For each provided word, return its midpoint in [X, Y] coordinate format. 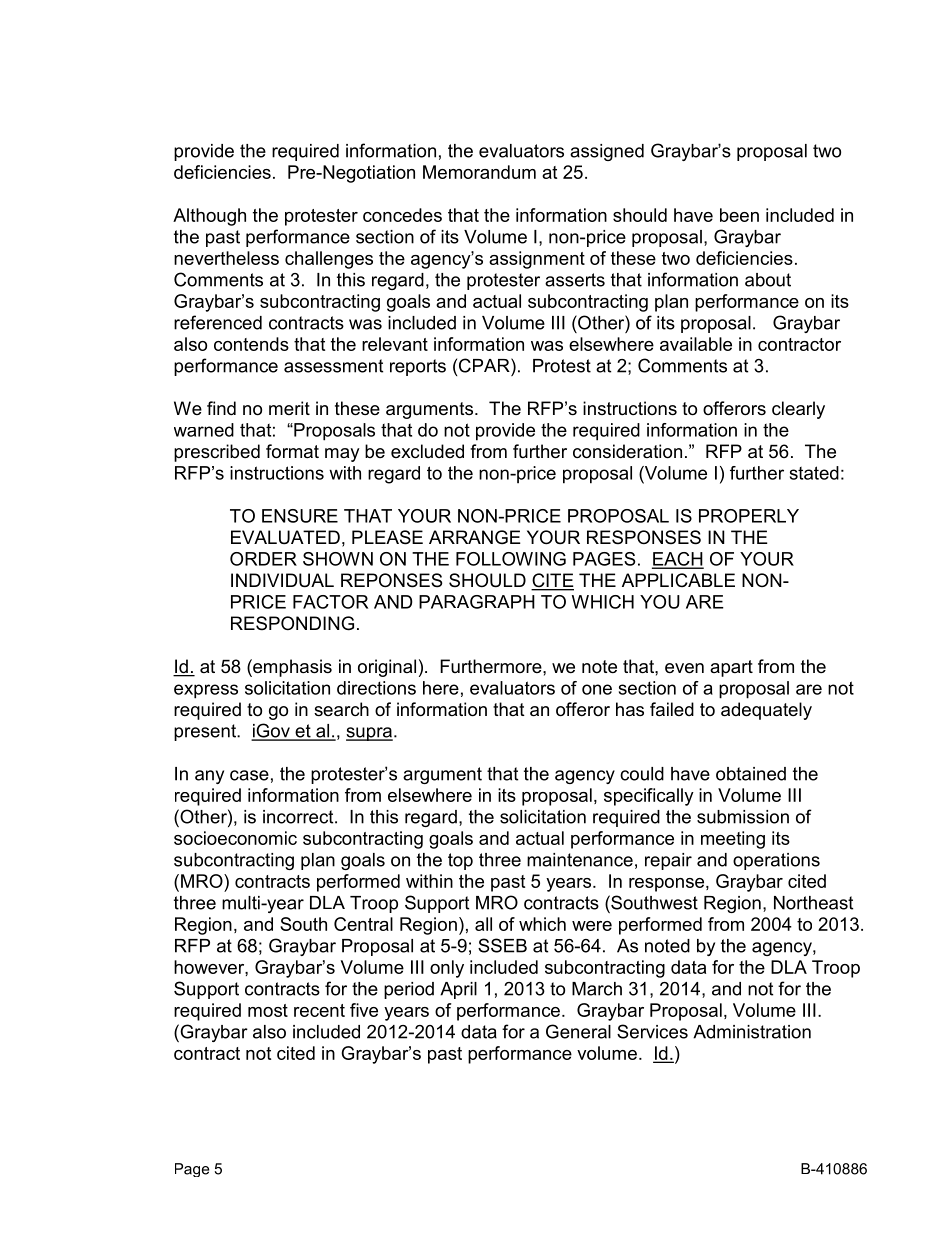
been [739, 215]
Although [209, 217]
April [458, 990]
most [268, 1010]
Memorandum [479, 172]
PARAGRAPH [477, 602]
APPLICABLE [678, 580]
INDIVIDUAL [282, 580]
